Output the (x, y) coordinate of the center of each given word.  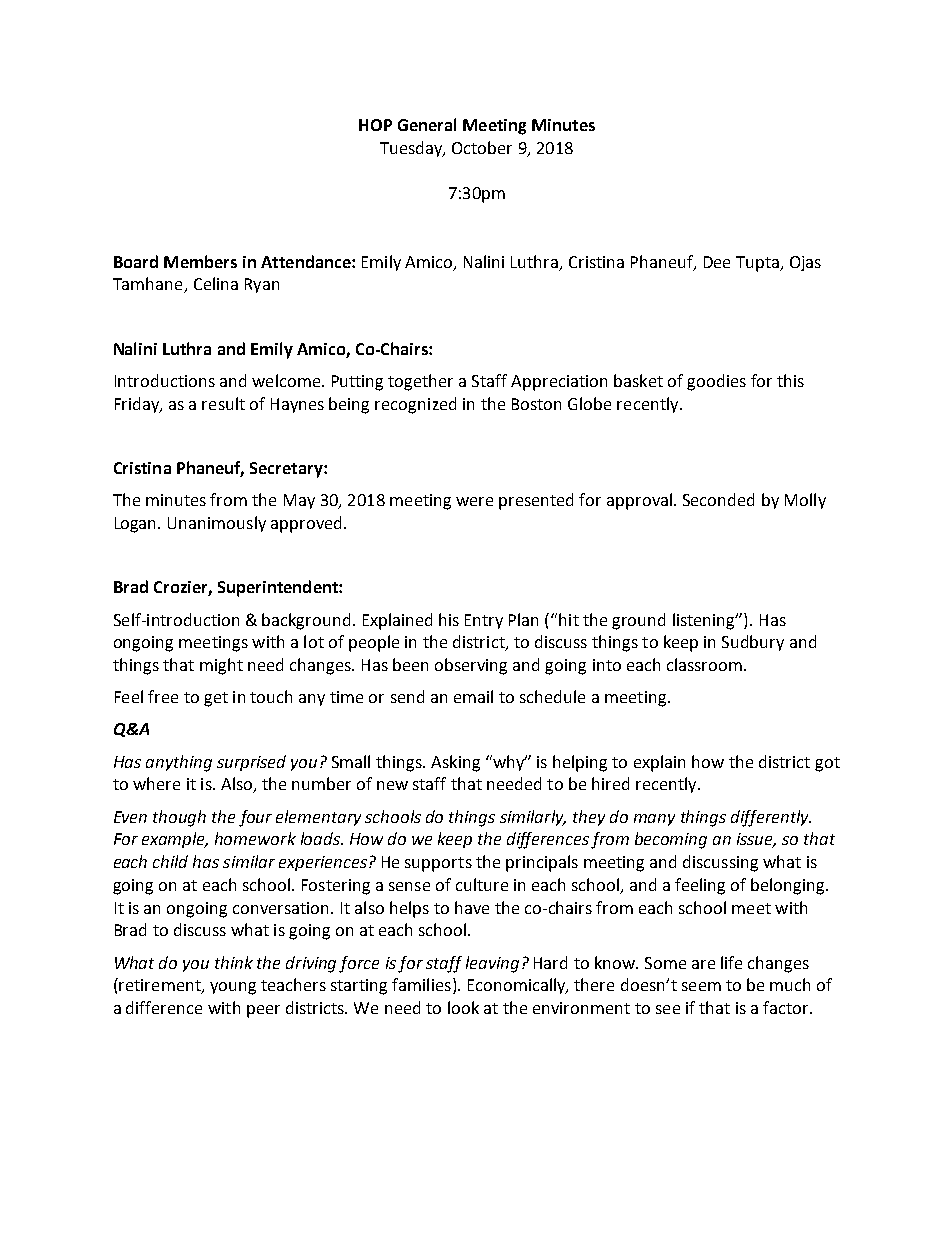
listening (705, 621)
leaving (492, 964)
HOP (375, 125)
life (731, 962)
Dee (717, 262)
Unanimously (217, 524)
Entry (484, 621)
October (482, 147)
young (233, 988)
